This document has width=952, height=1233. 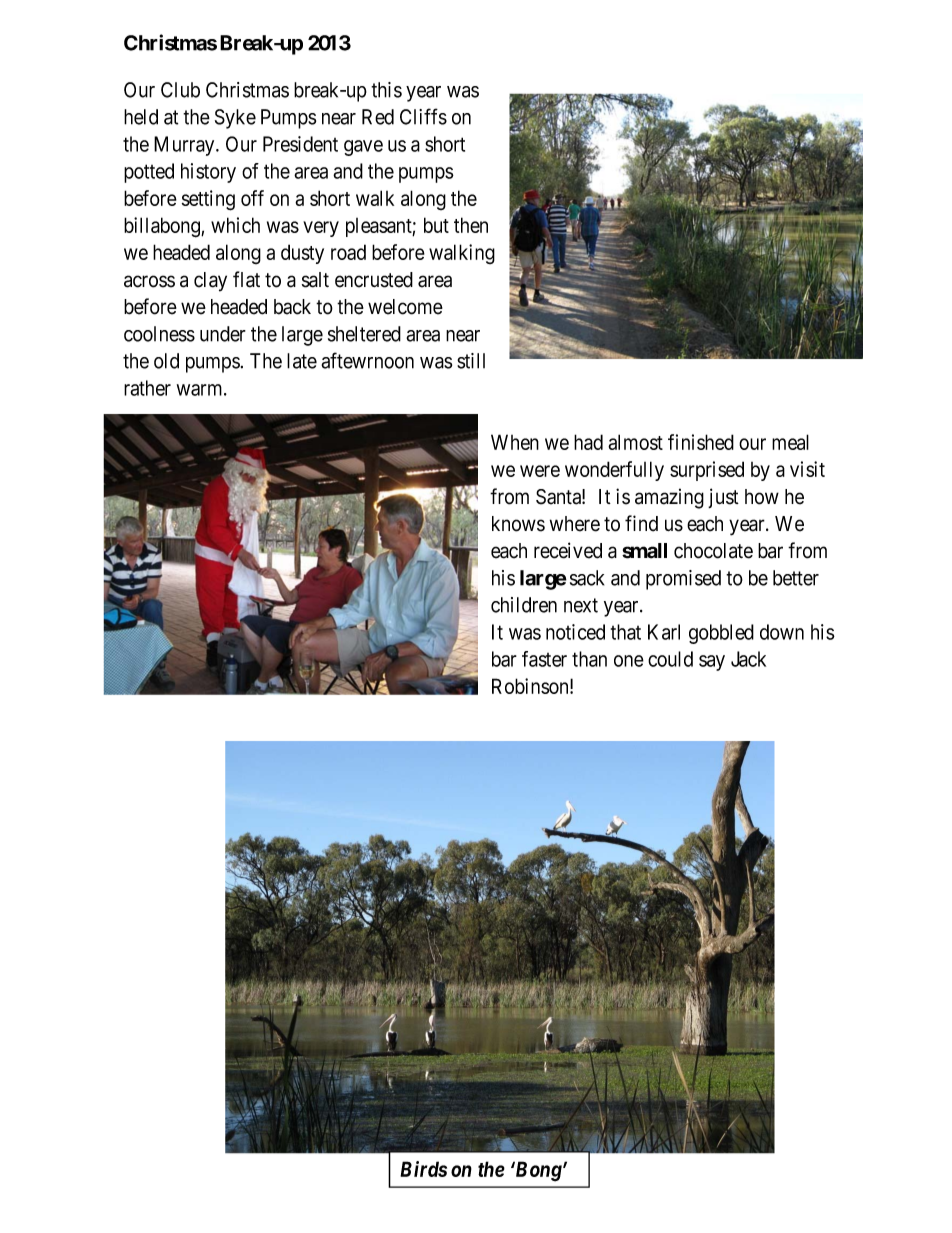 What do you see at coordinates (540, 471) in the document?
I see `were` at bounding box center [540, 471].
